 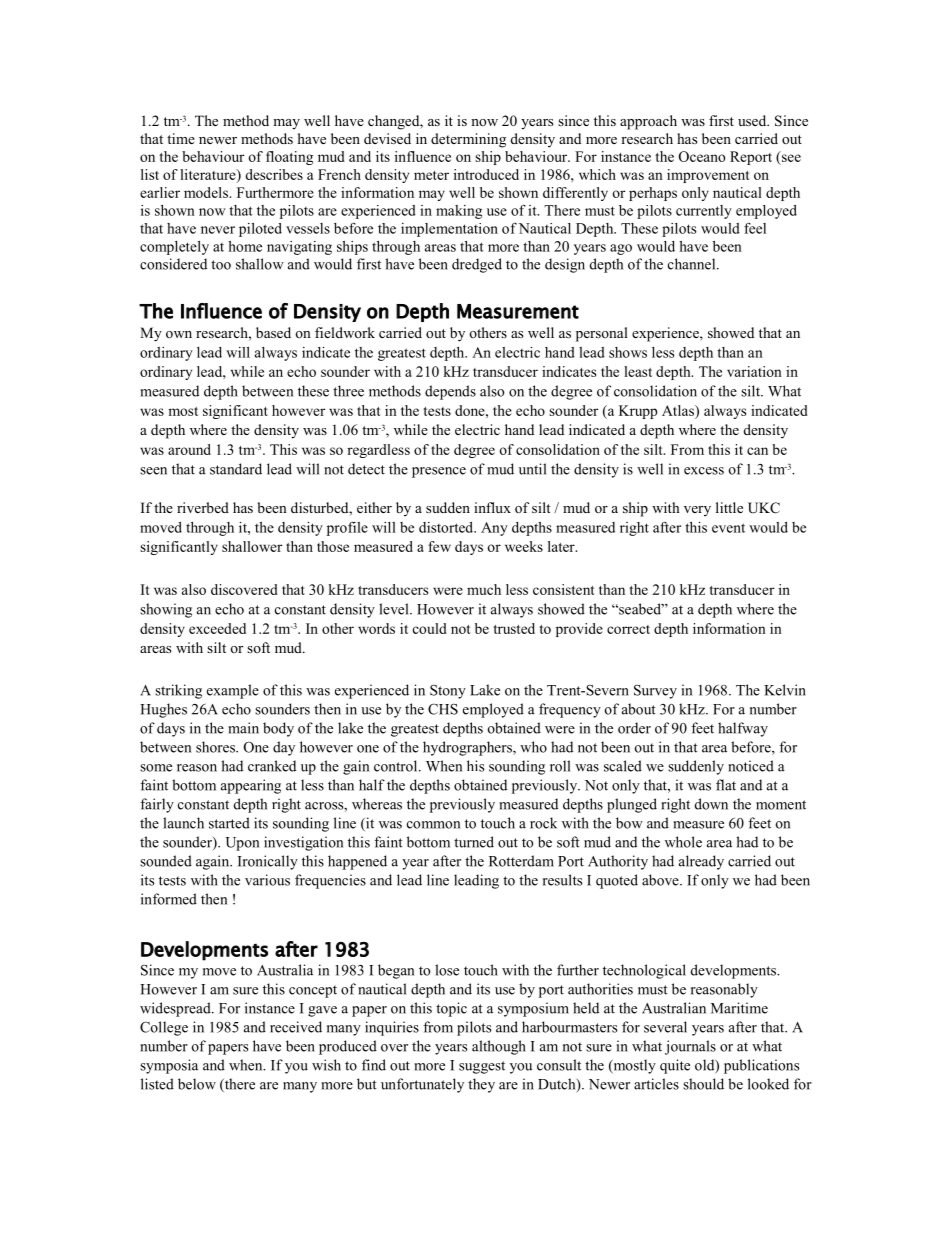 I want to click on improvement, so click(x=708, y=176).
